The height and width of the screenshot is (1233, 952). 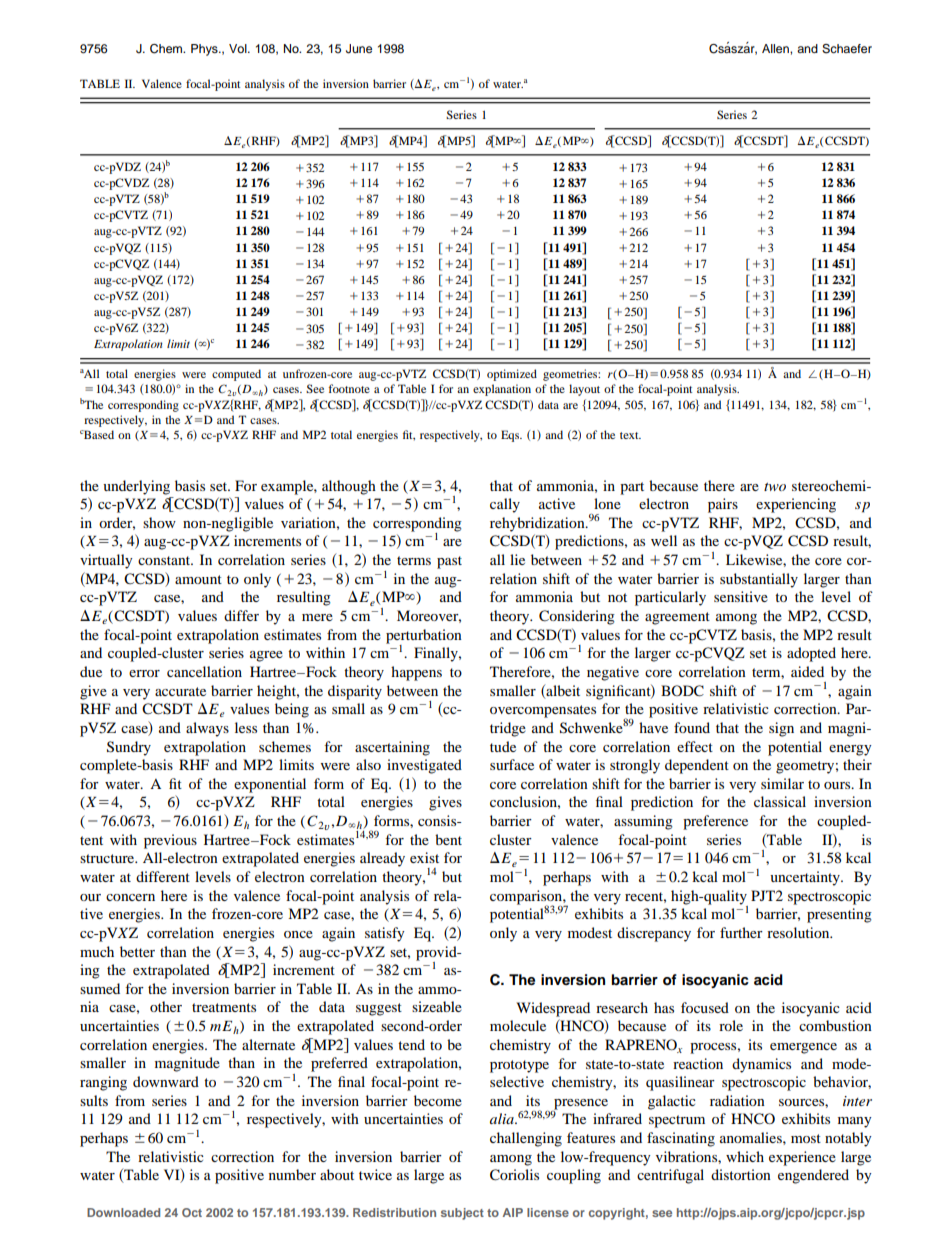 I want to click on distortion, so click(x=741, y=1174).
